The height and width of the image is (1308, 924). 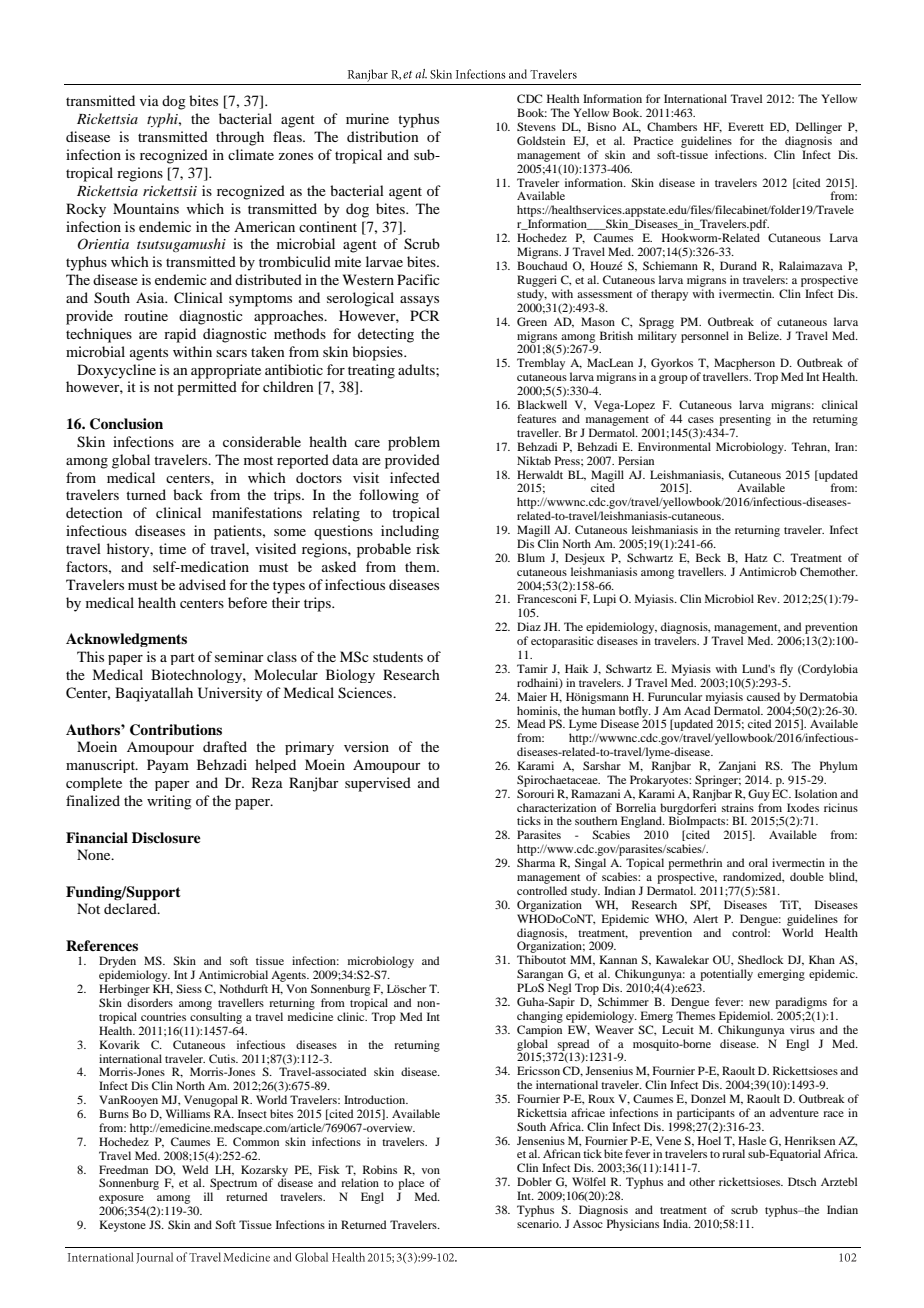 I want to click on Stevens, so click(x=536, y=126).
